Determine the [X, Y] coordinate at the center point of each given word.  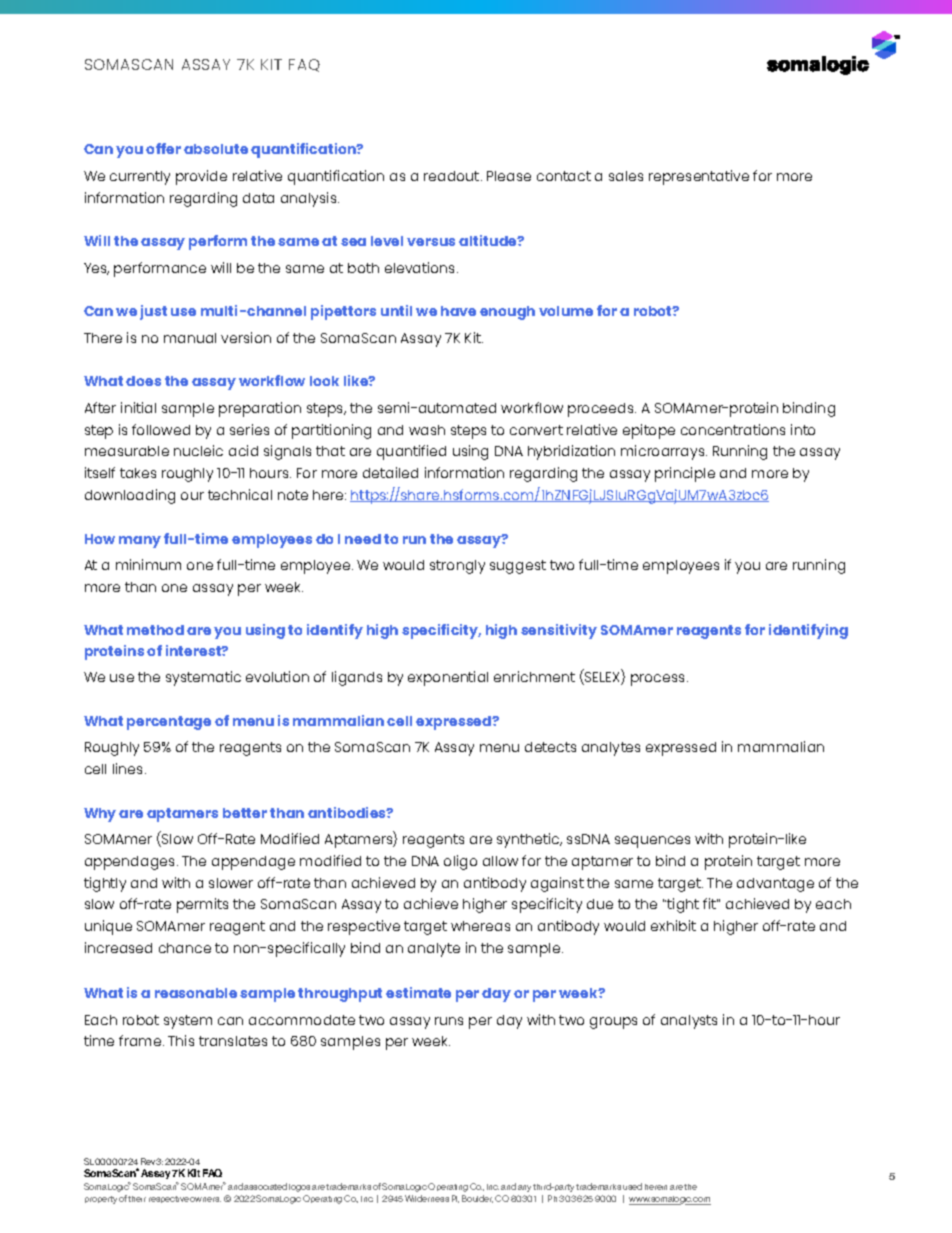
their [137, 1199]
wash [427, 430]
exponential [448, 678]
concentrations [733, 429]
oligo [460, 862]
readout [453, 176]
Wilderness [427, 1198]
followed [161, 429]
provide [201, 177]
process [659, 680]
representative [699, 177]
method [155, 630]
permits [202, 905]
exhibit [673, 925]
